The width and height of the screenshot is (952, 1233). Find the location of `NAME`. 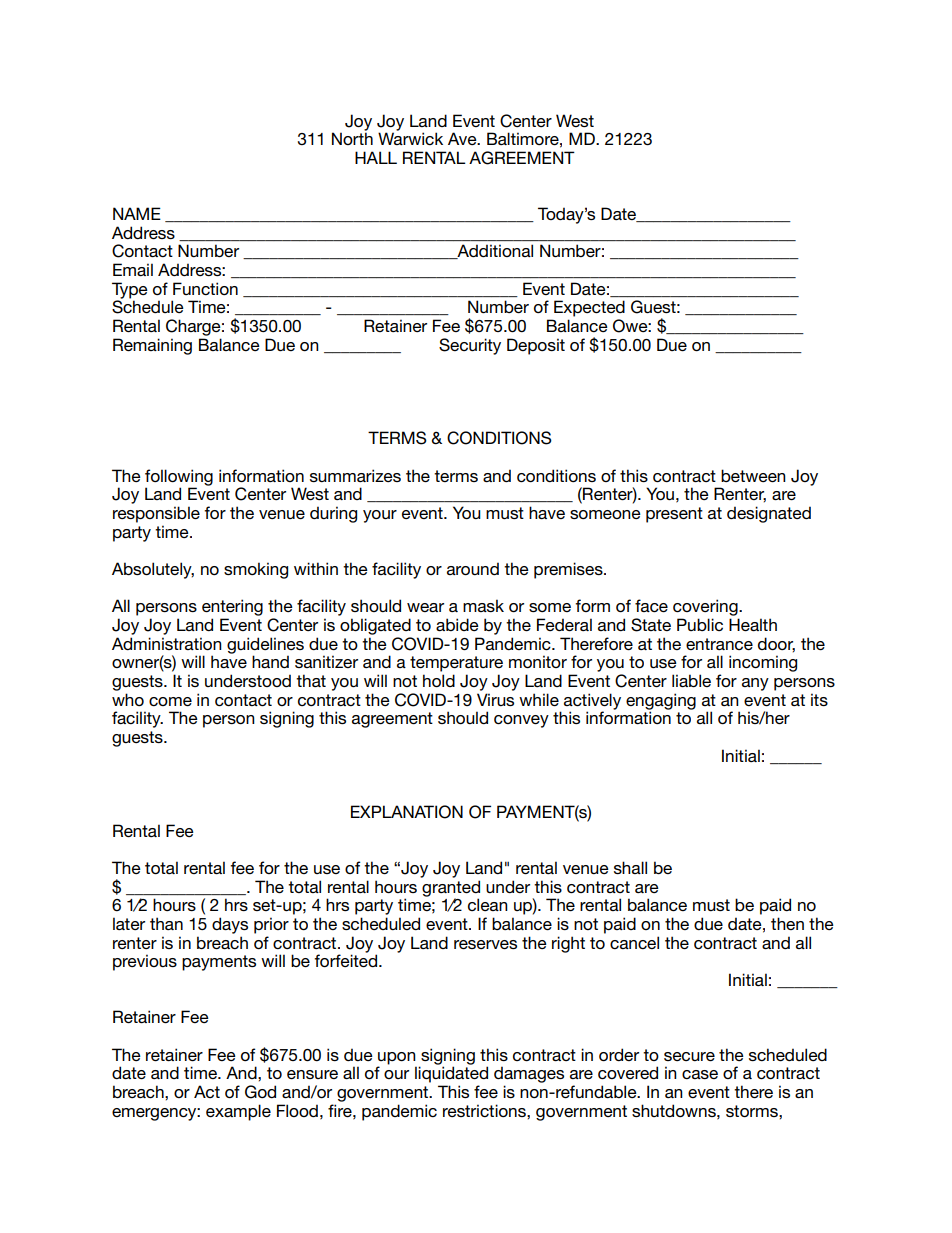

NAME is located at coordinates (137, 213).
